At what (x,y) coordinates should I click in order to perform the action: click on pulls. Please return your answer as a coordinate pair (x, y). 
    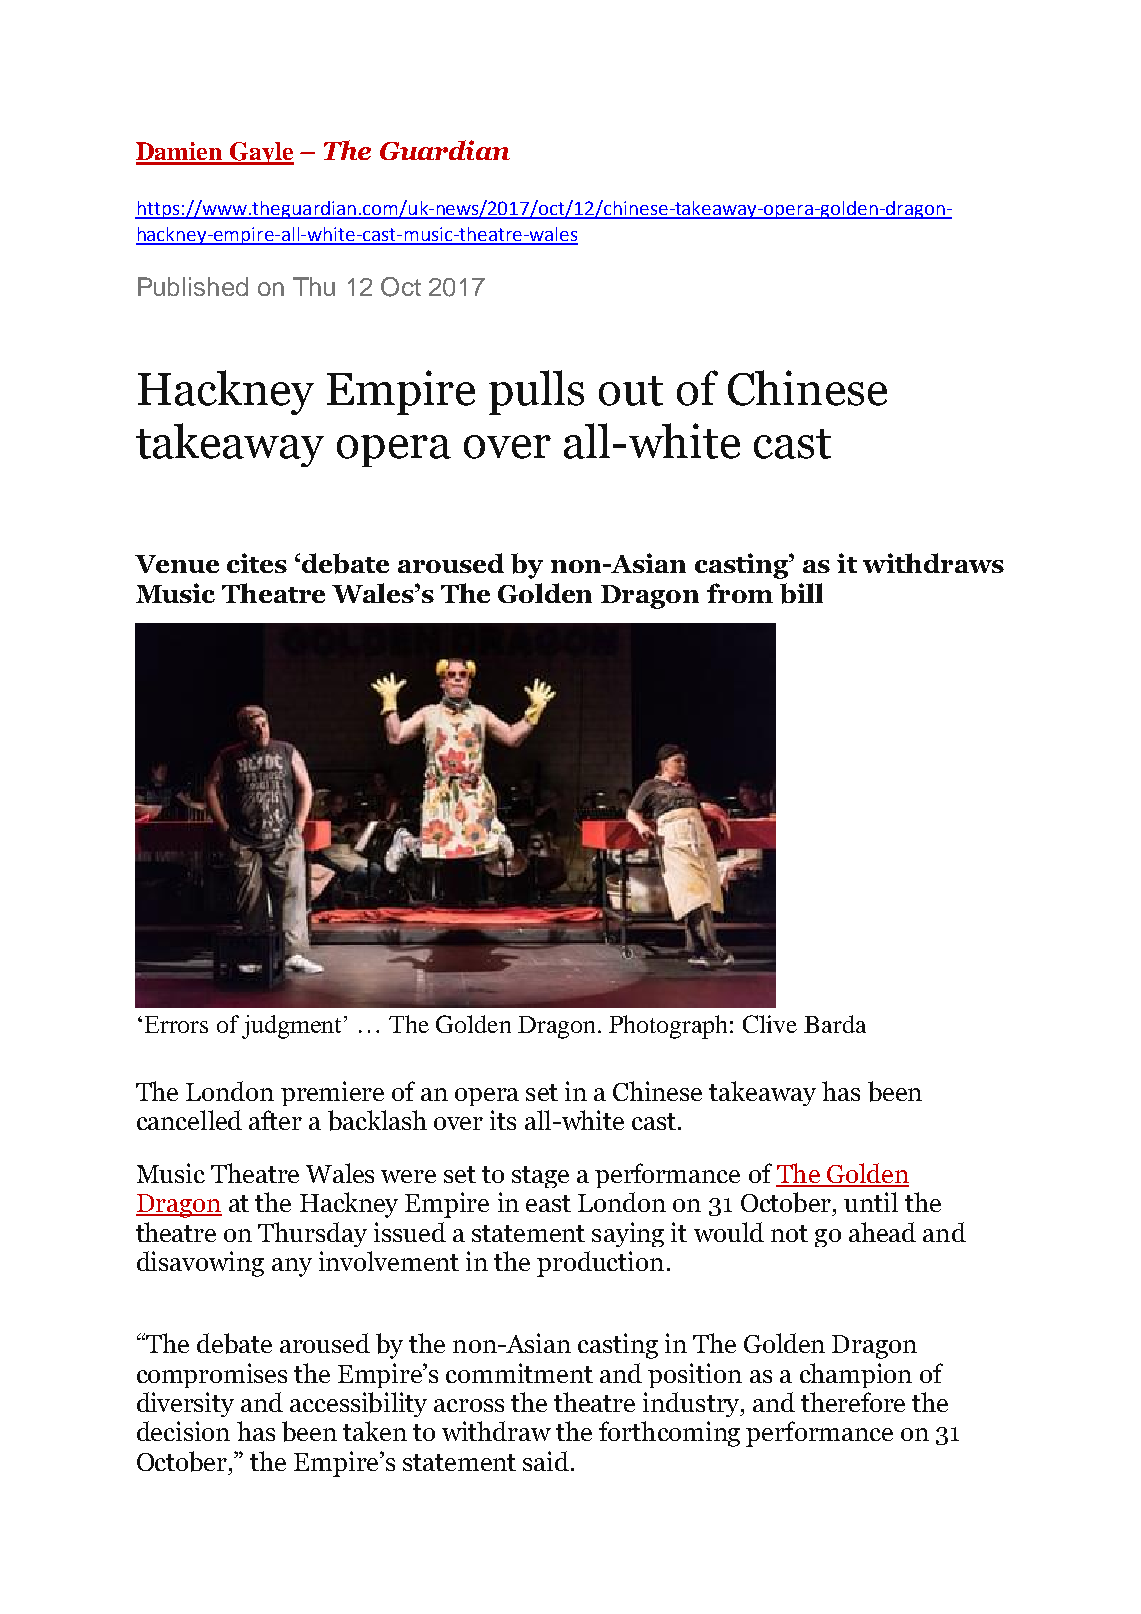
    Looking at the image, I should click on (536, 392).
